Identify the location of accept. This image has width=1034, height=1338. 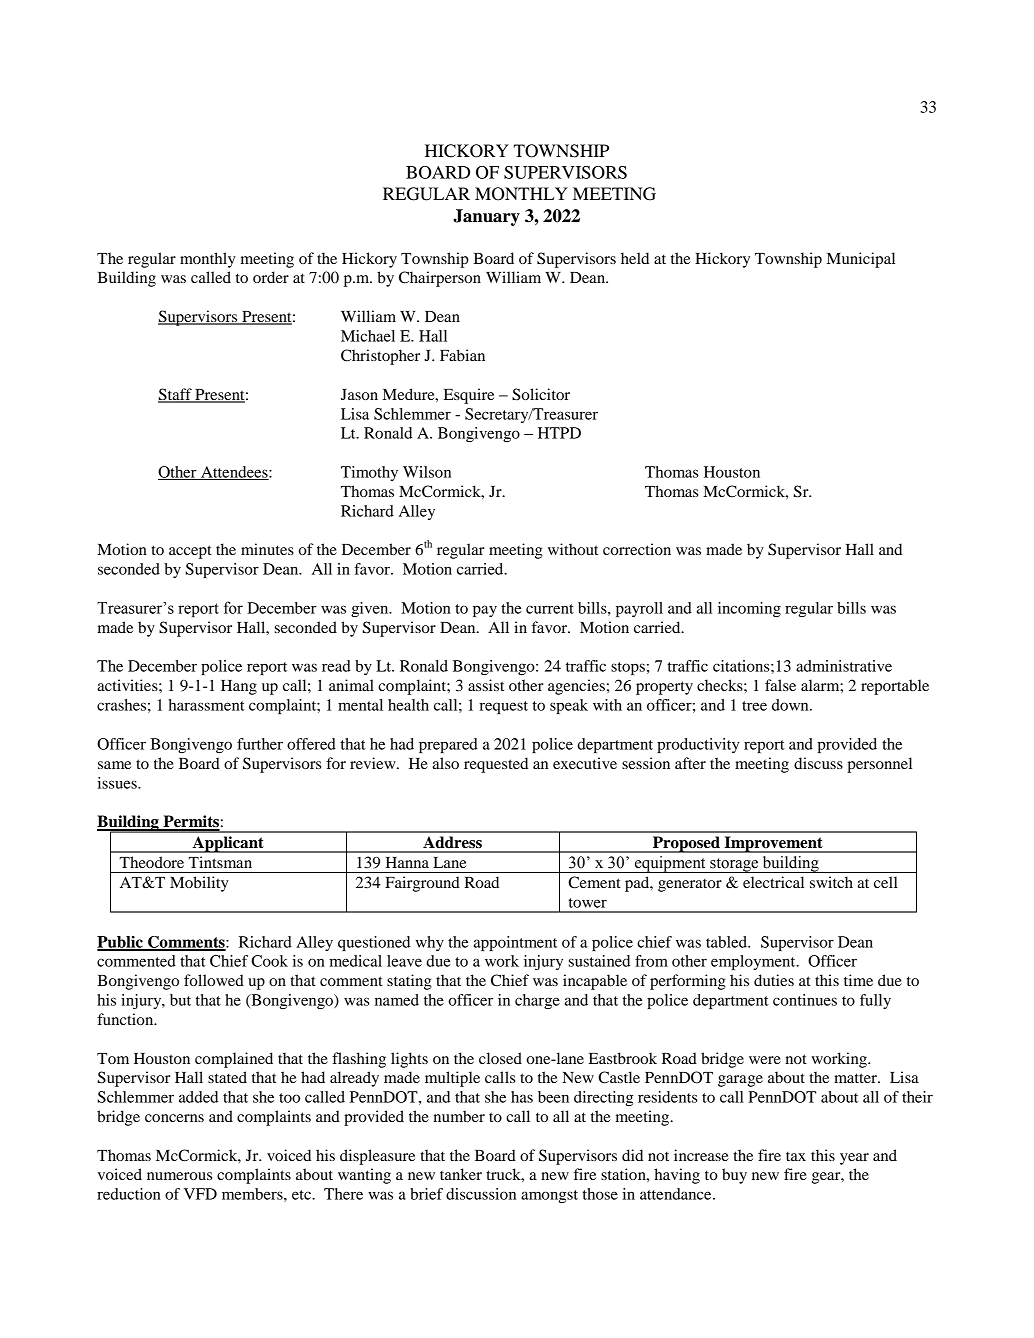
(190, 552).
